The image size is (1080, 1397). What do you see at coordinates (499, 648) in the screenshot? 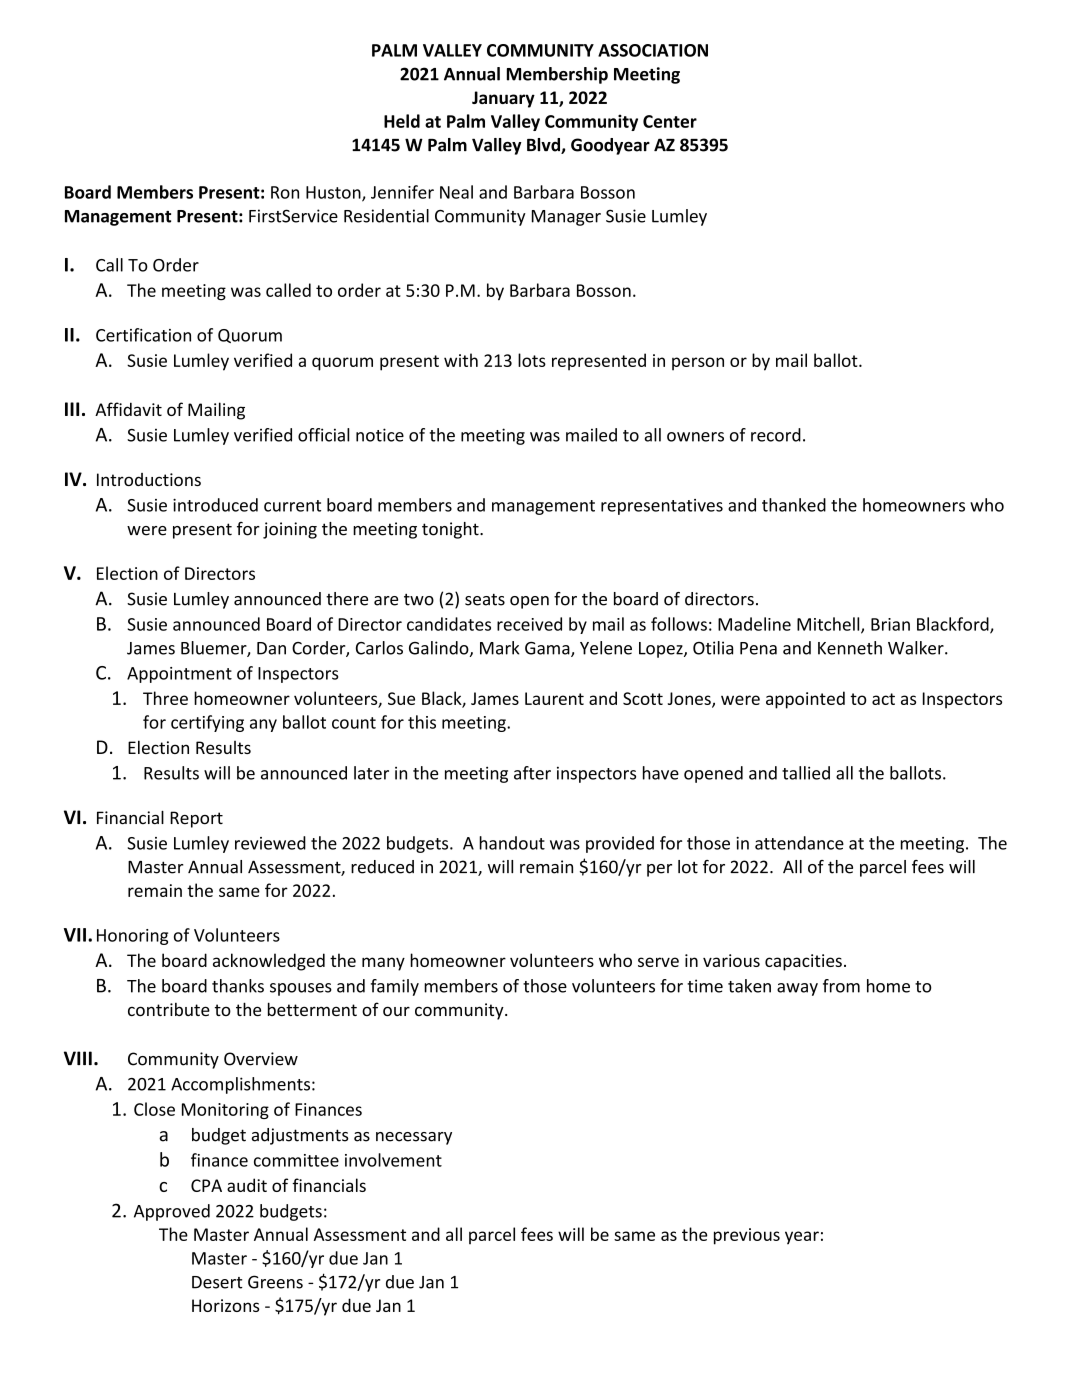
I see `Mark` at bounding box center [499, 648].
